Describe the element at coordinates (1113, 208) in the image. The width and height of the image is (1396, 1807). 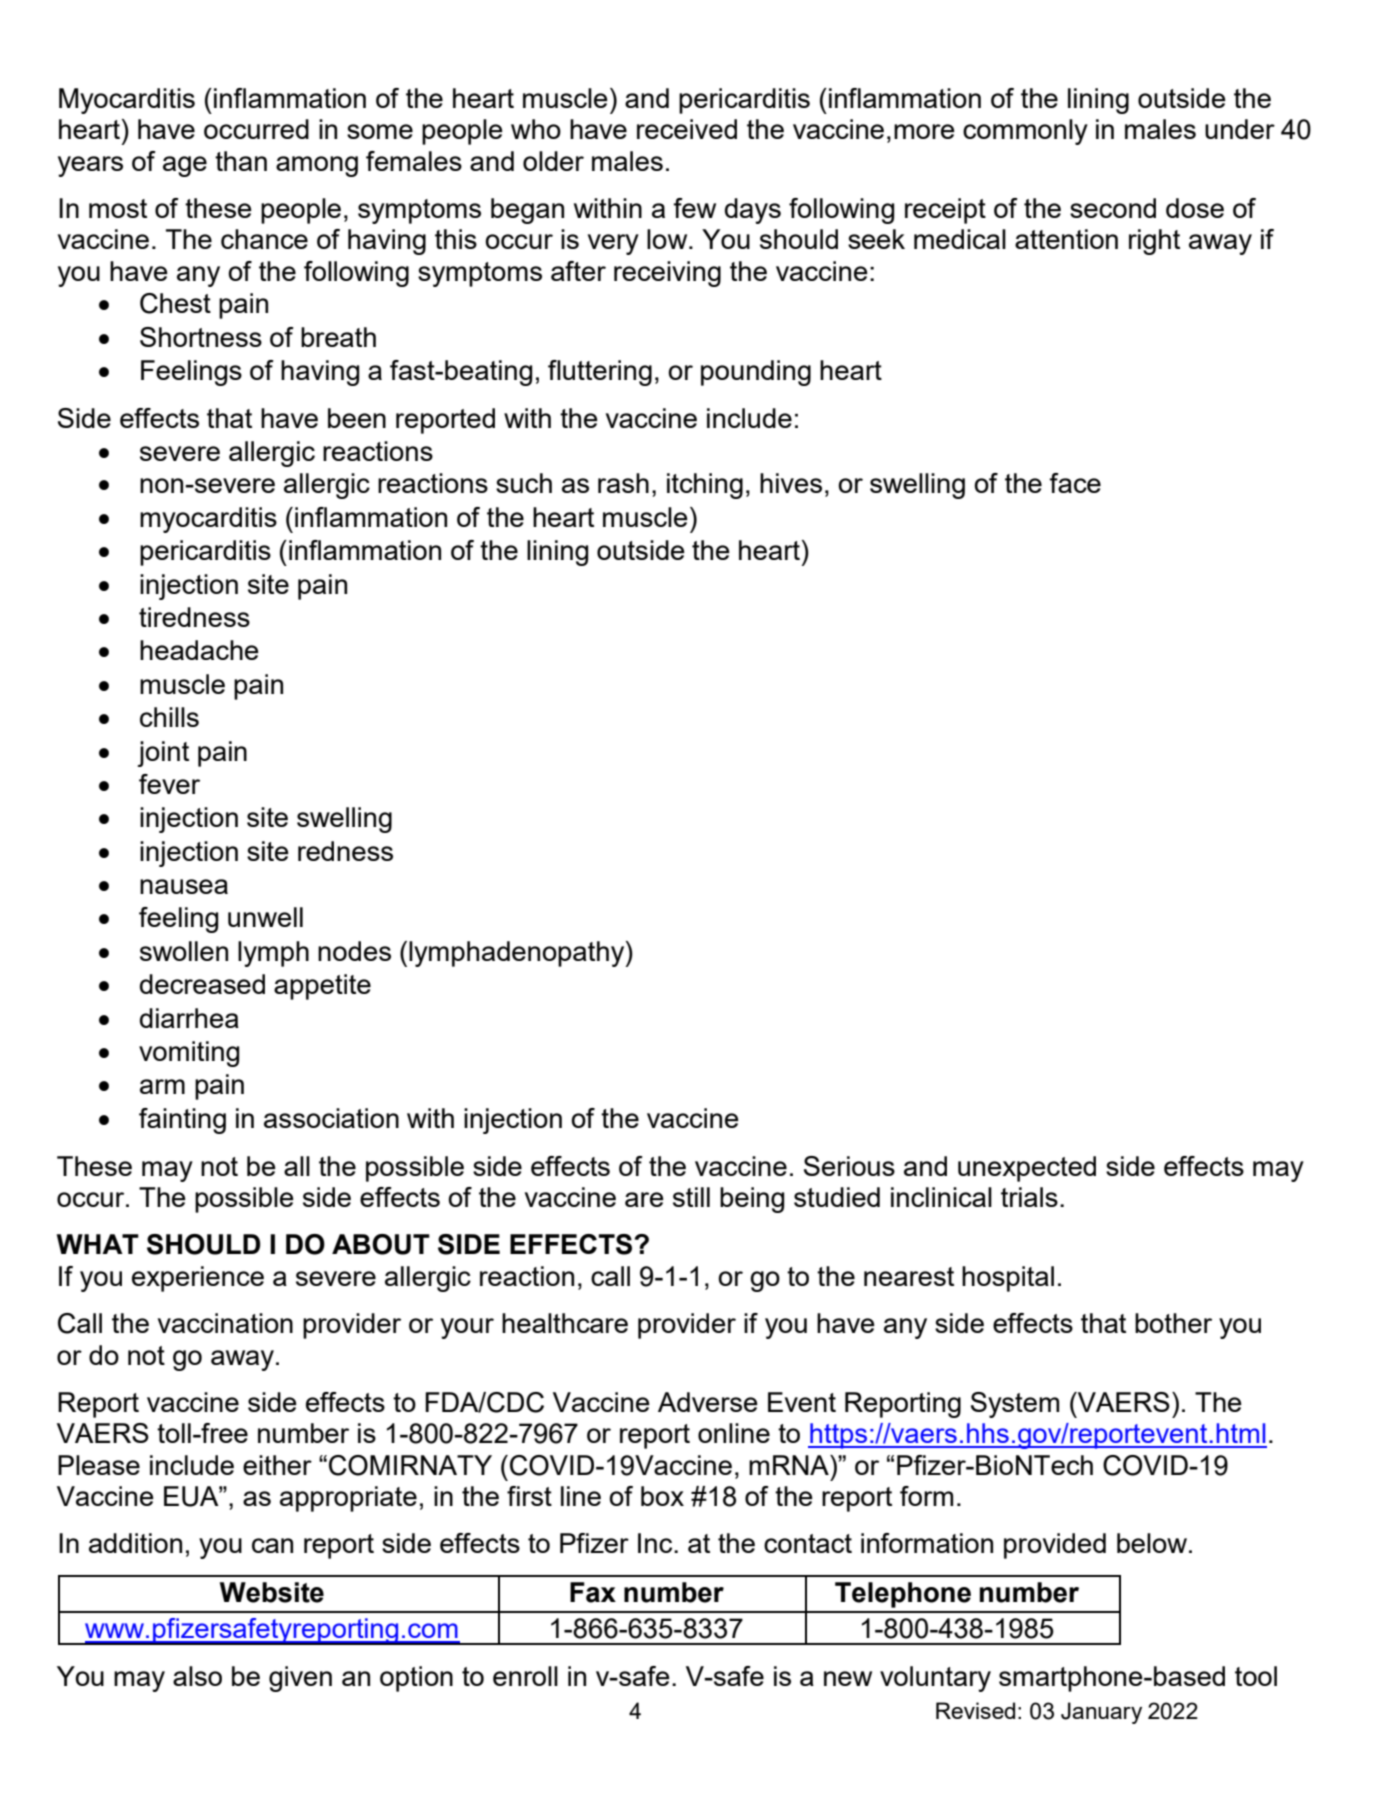
I see `second` at that location.
